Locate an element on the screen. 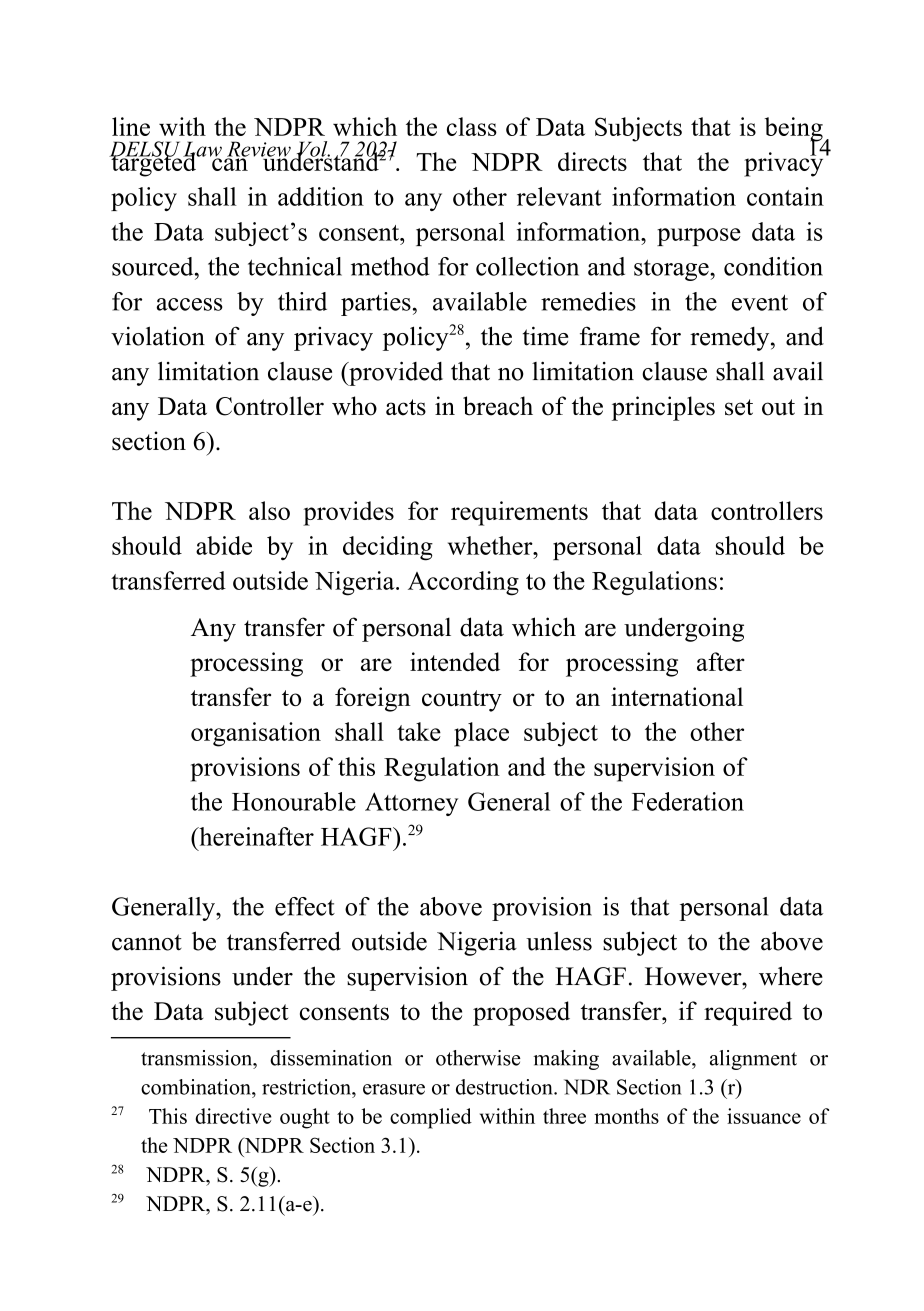 This screenshot has width=924, height=1311. international is located at coordinates (677, 696).
